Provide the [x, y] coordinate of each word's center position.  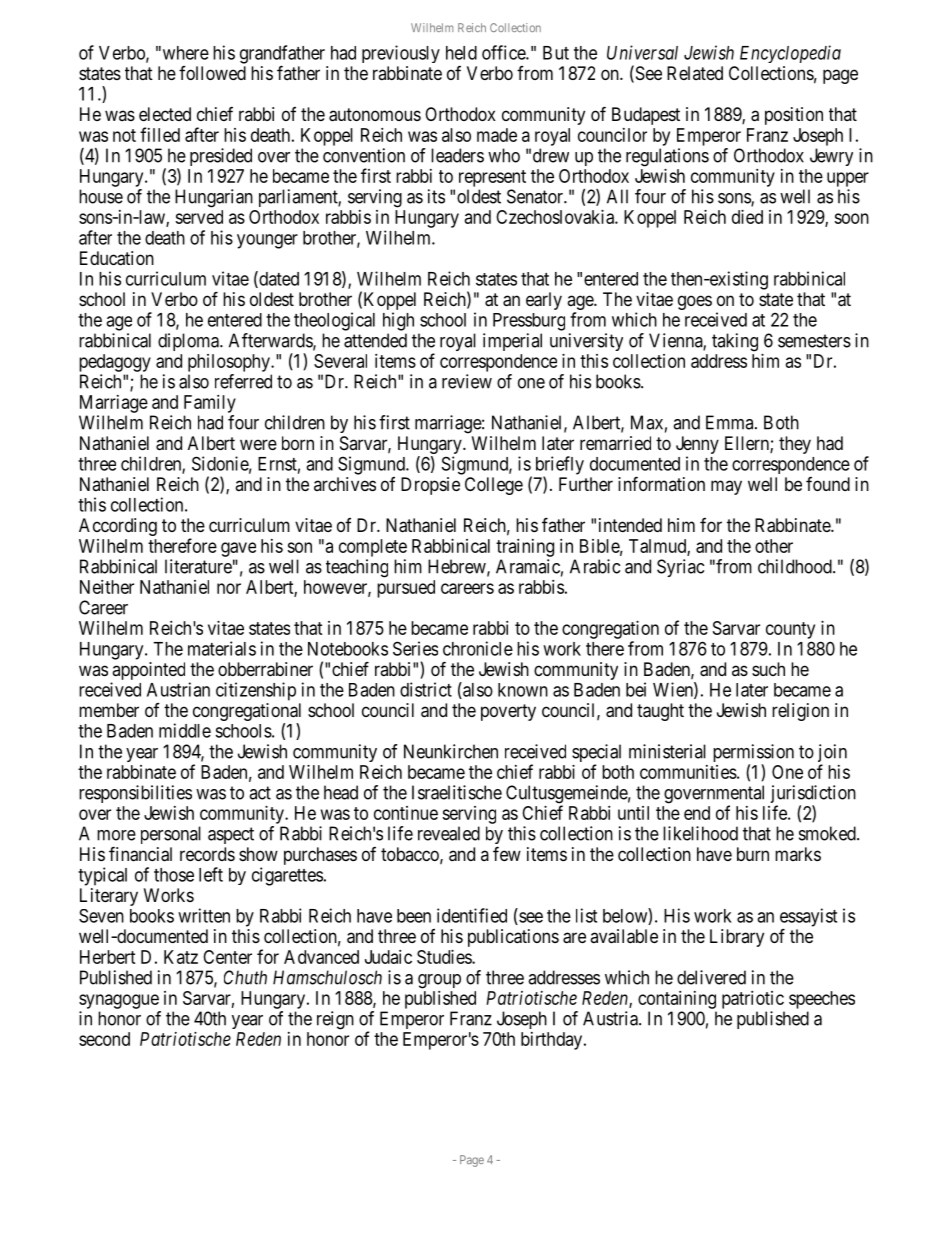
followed [212, 73]
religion [800, 712]
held [461, 53]
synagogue [119, 1001]
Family [210, 404]
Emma [731, 422]
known [523, 690]
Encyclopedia [790, 54]
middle [185, 730]
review [467, 381]
